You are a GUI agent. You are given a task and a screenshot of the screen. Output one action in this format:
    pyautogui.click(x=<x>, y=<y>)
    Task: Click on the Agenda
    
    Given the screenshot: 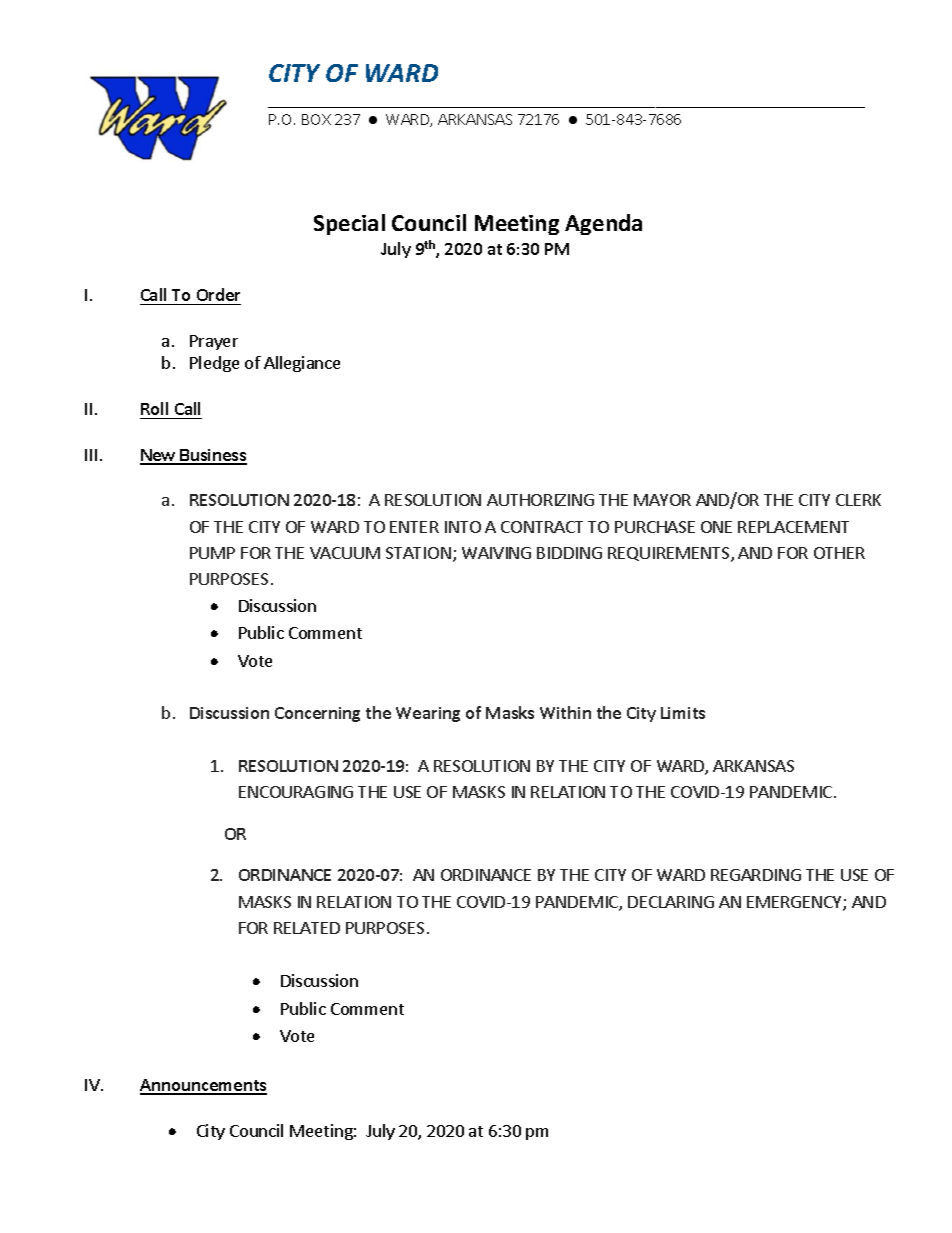 What is the action you would take?
    pyautogui.click(x=603, y=224)
